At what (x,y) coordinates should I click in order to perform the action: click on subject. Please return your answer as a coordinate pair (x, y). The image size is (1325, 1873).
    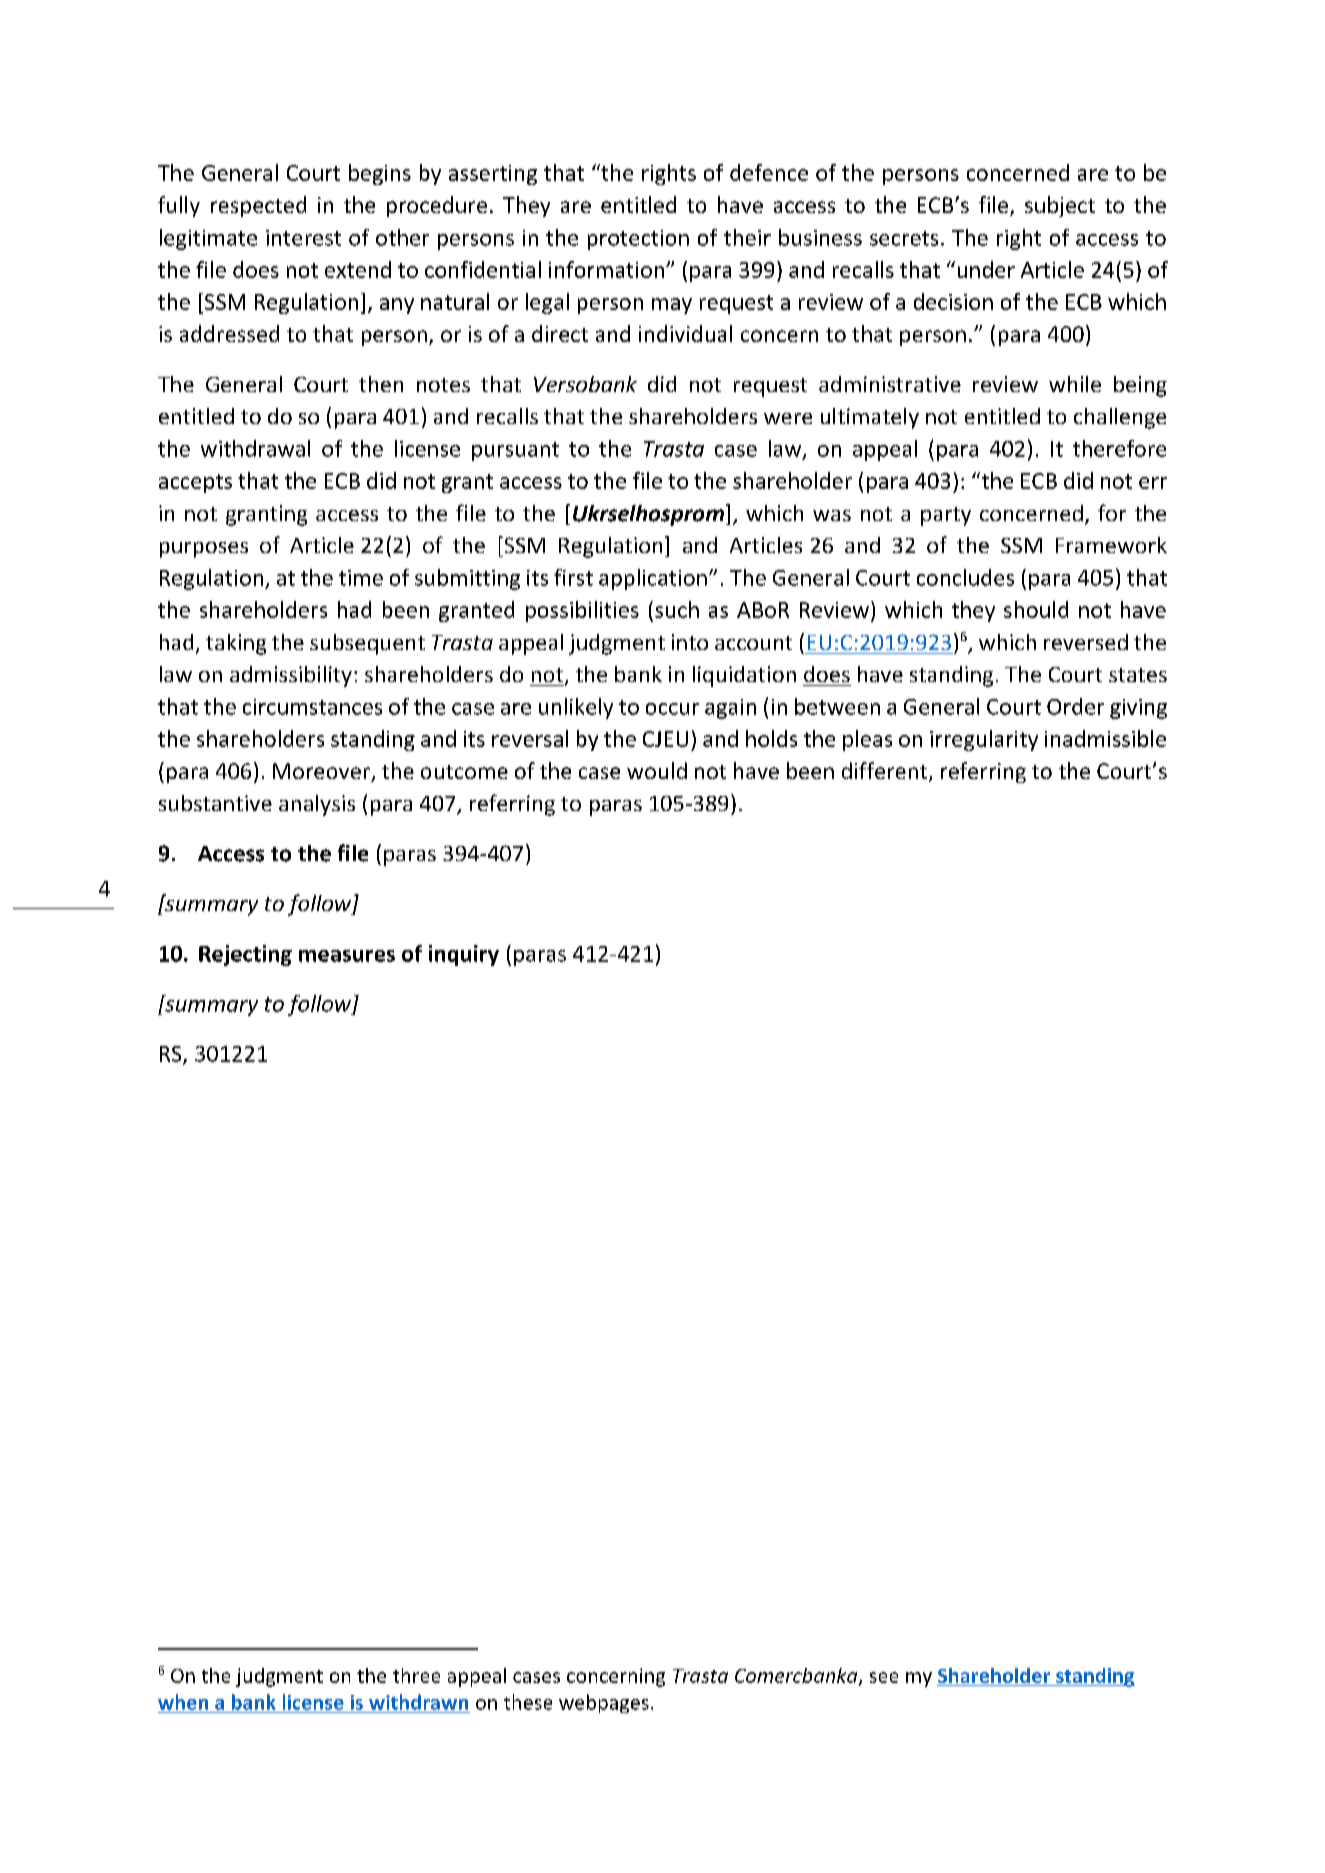
    Looking at the image, I should click on (1060, 206).
